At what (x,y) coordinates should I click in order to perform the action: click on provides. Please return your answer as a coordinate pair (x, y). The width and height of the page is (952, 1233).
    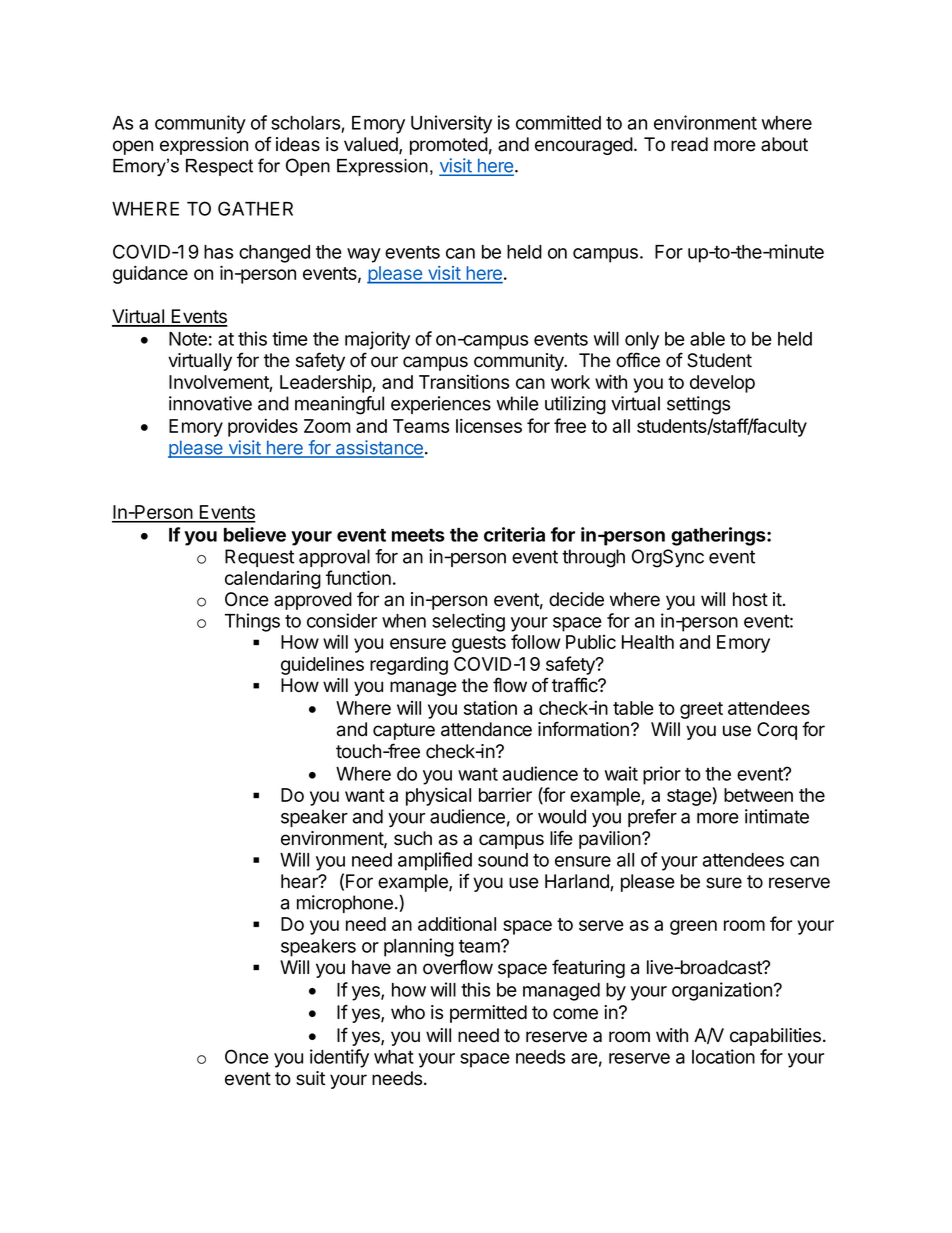
    Looking at the image, I should click on (263, 427).
